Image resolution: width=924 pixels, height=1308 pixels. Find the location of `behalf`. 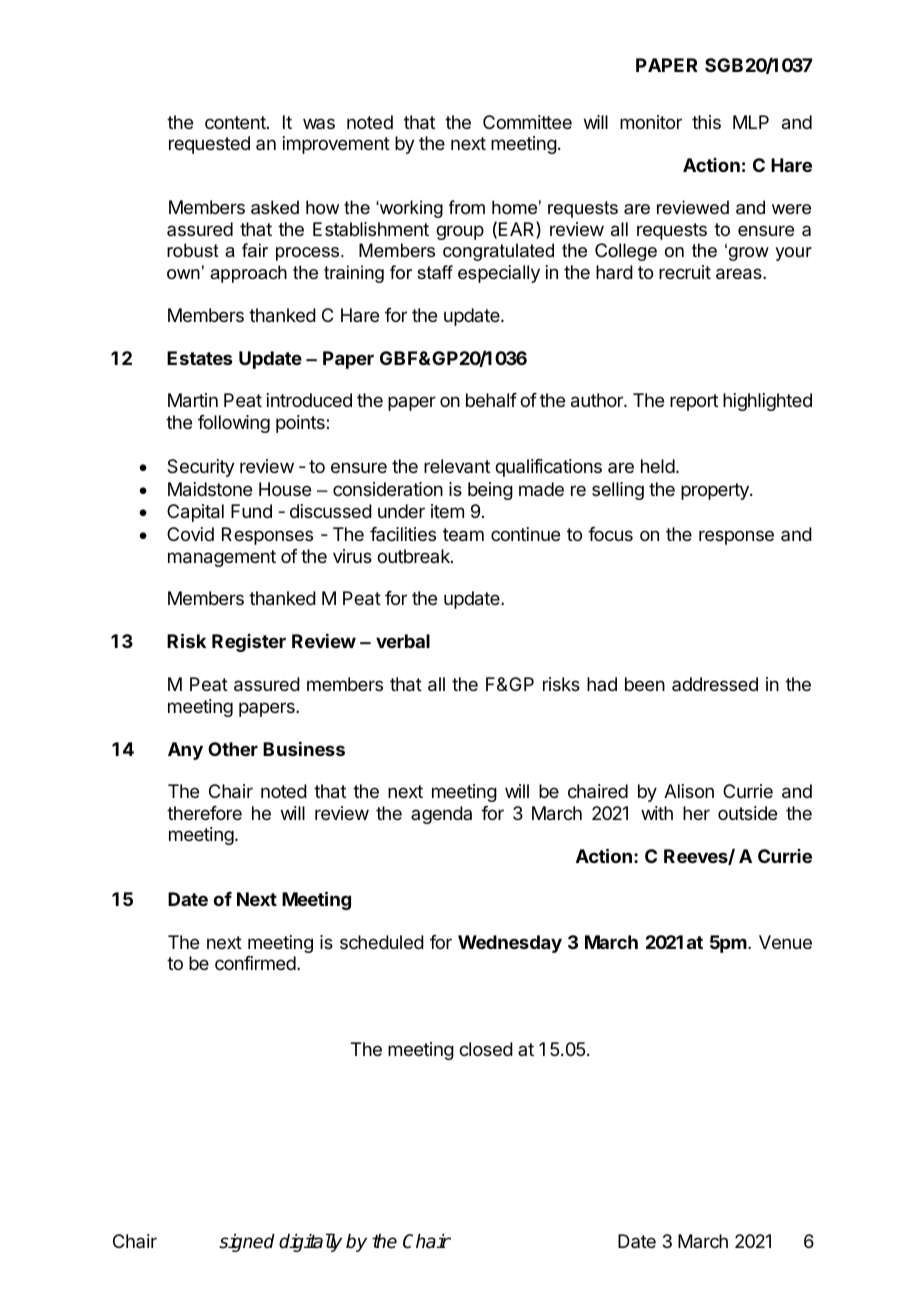

behalf is located at coordinates (491, 400).
